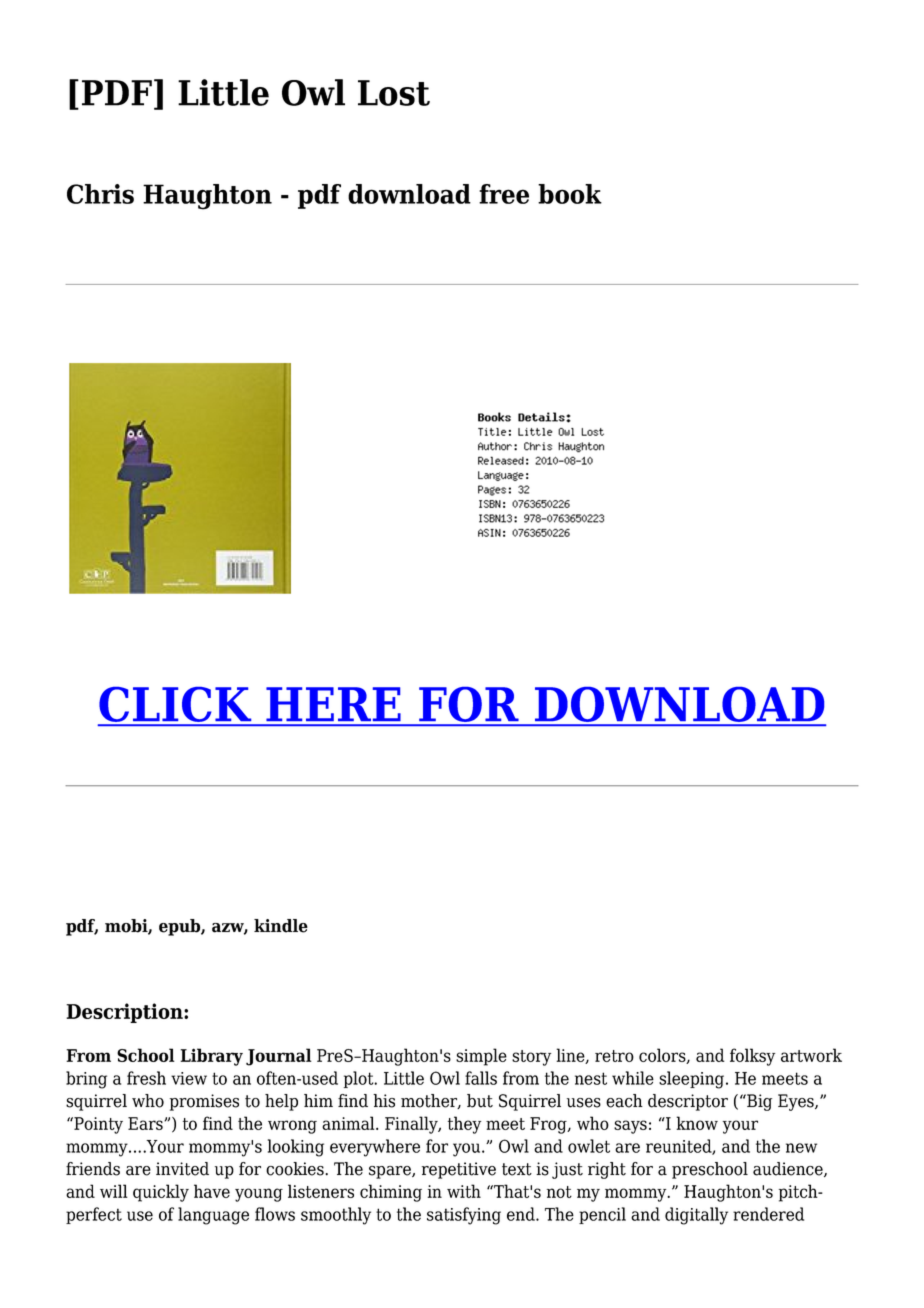 The width and height of the page is (924, 1308). What do you see at coordinates (481, 1078) in the page?
I see `falls` at bounding box center [481, 1078].
